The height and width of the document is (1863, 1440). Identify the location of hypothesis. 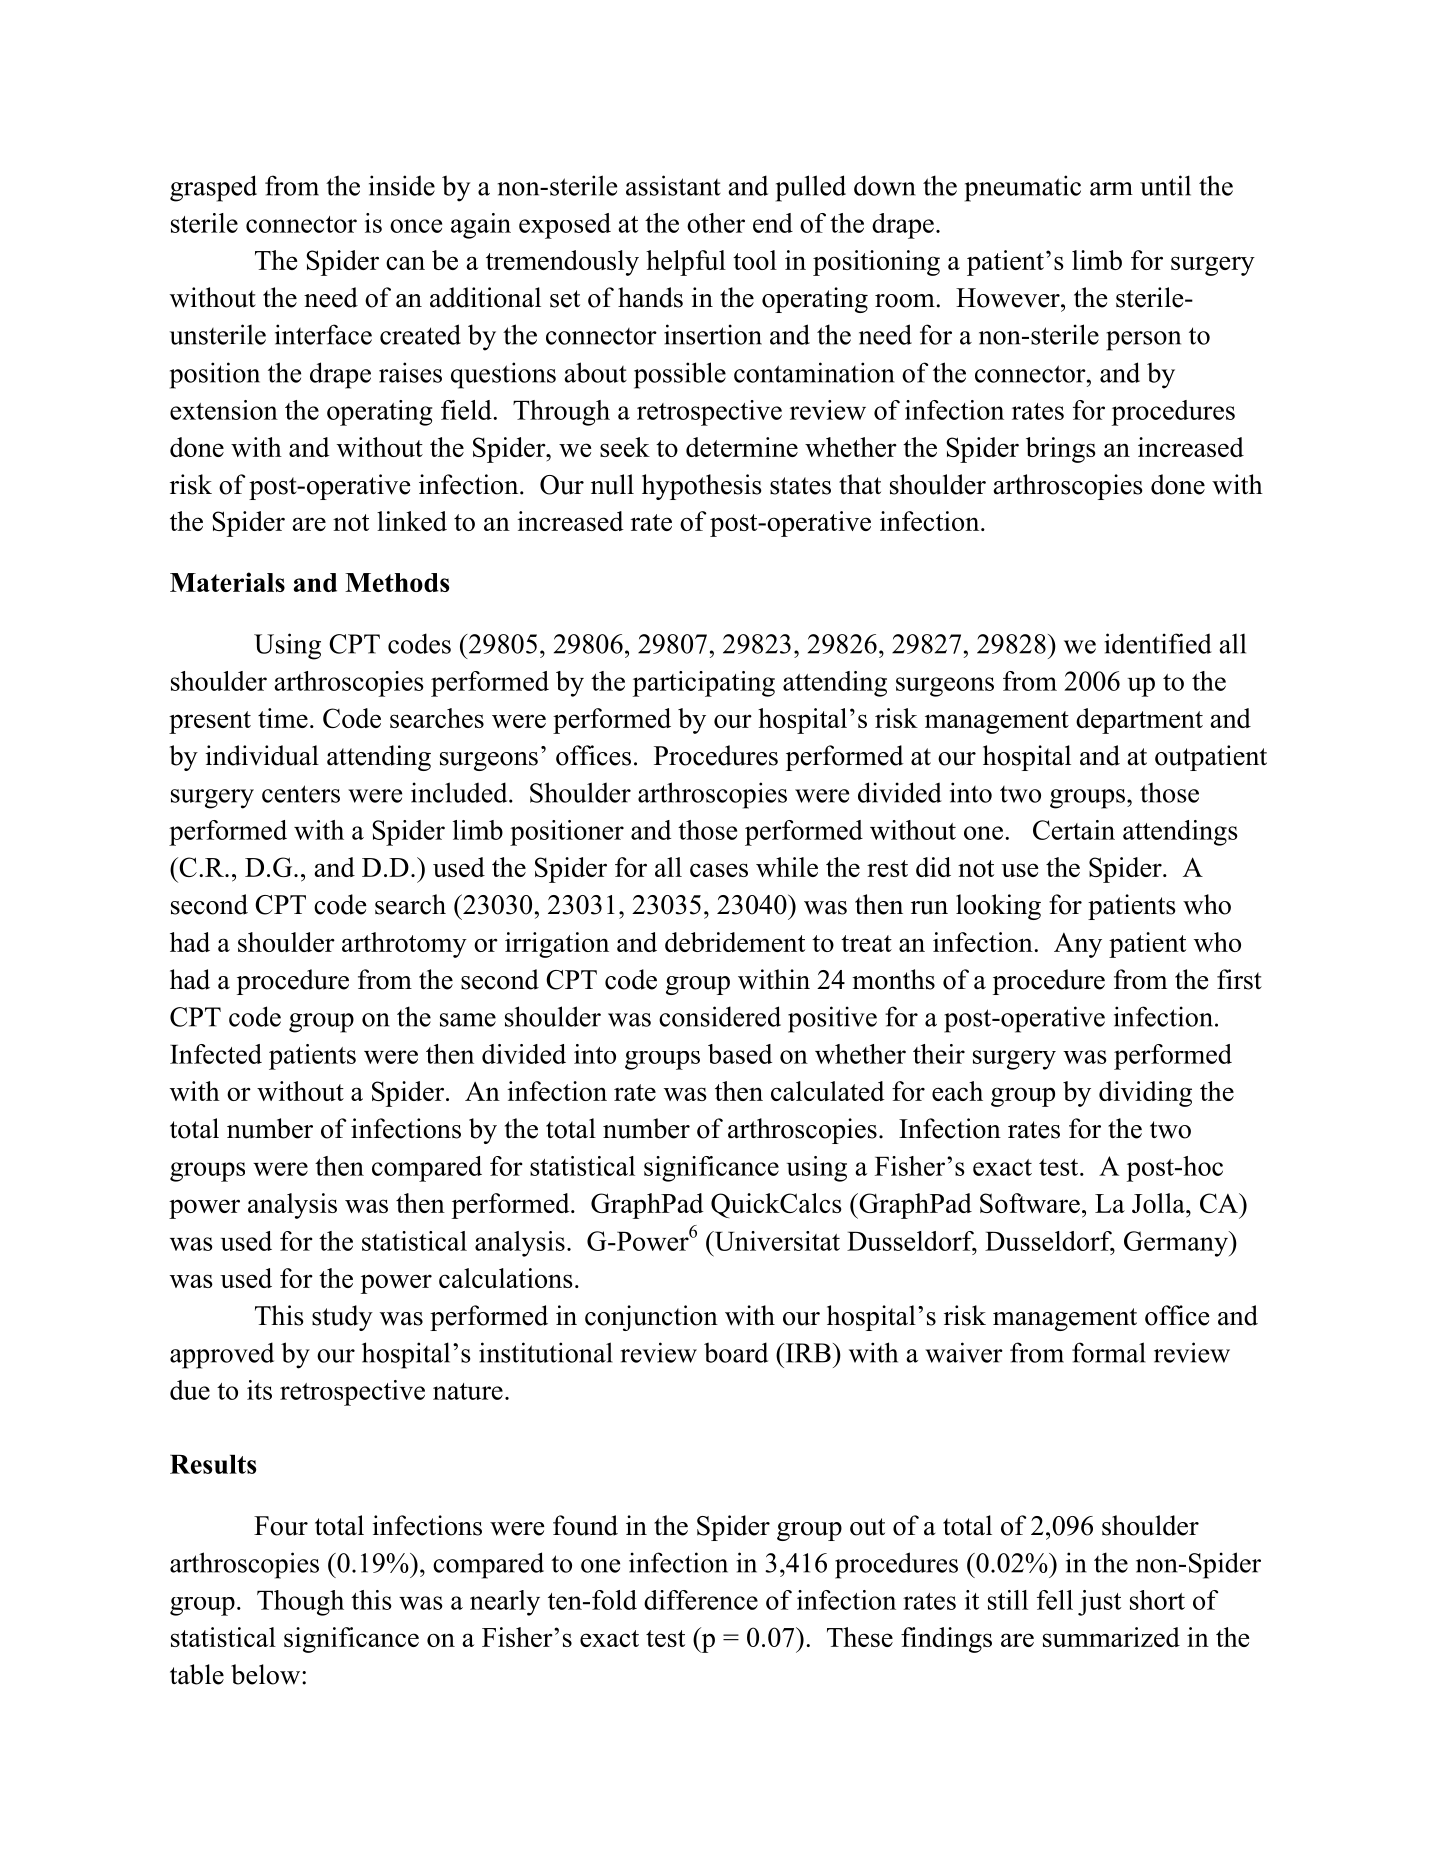
(702, 487).
